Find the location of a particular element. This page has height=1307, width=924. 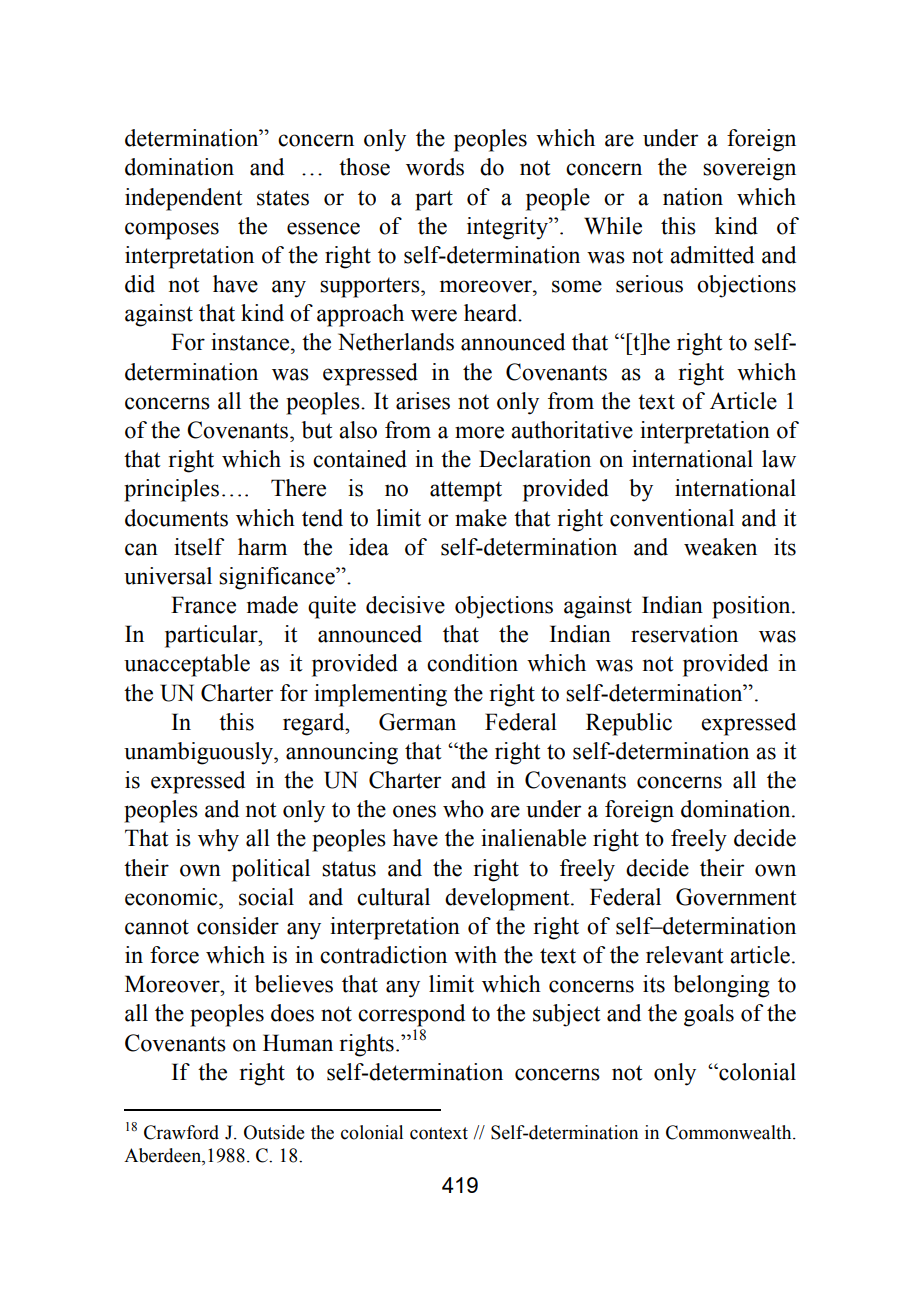

sovereign is located at coordinates (749, 169).
